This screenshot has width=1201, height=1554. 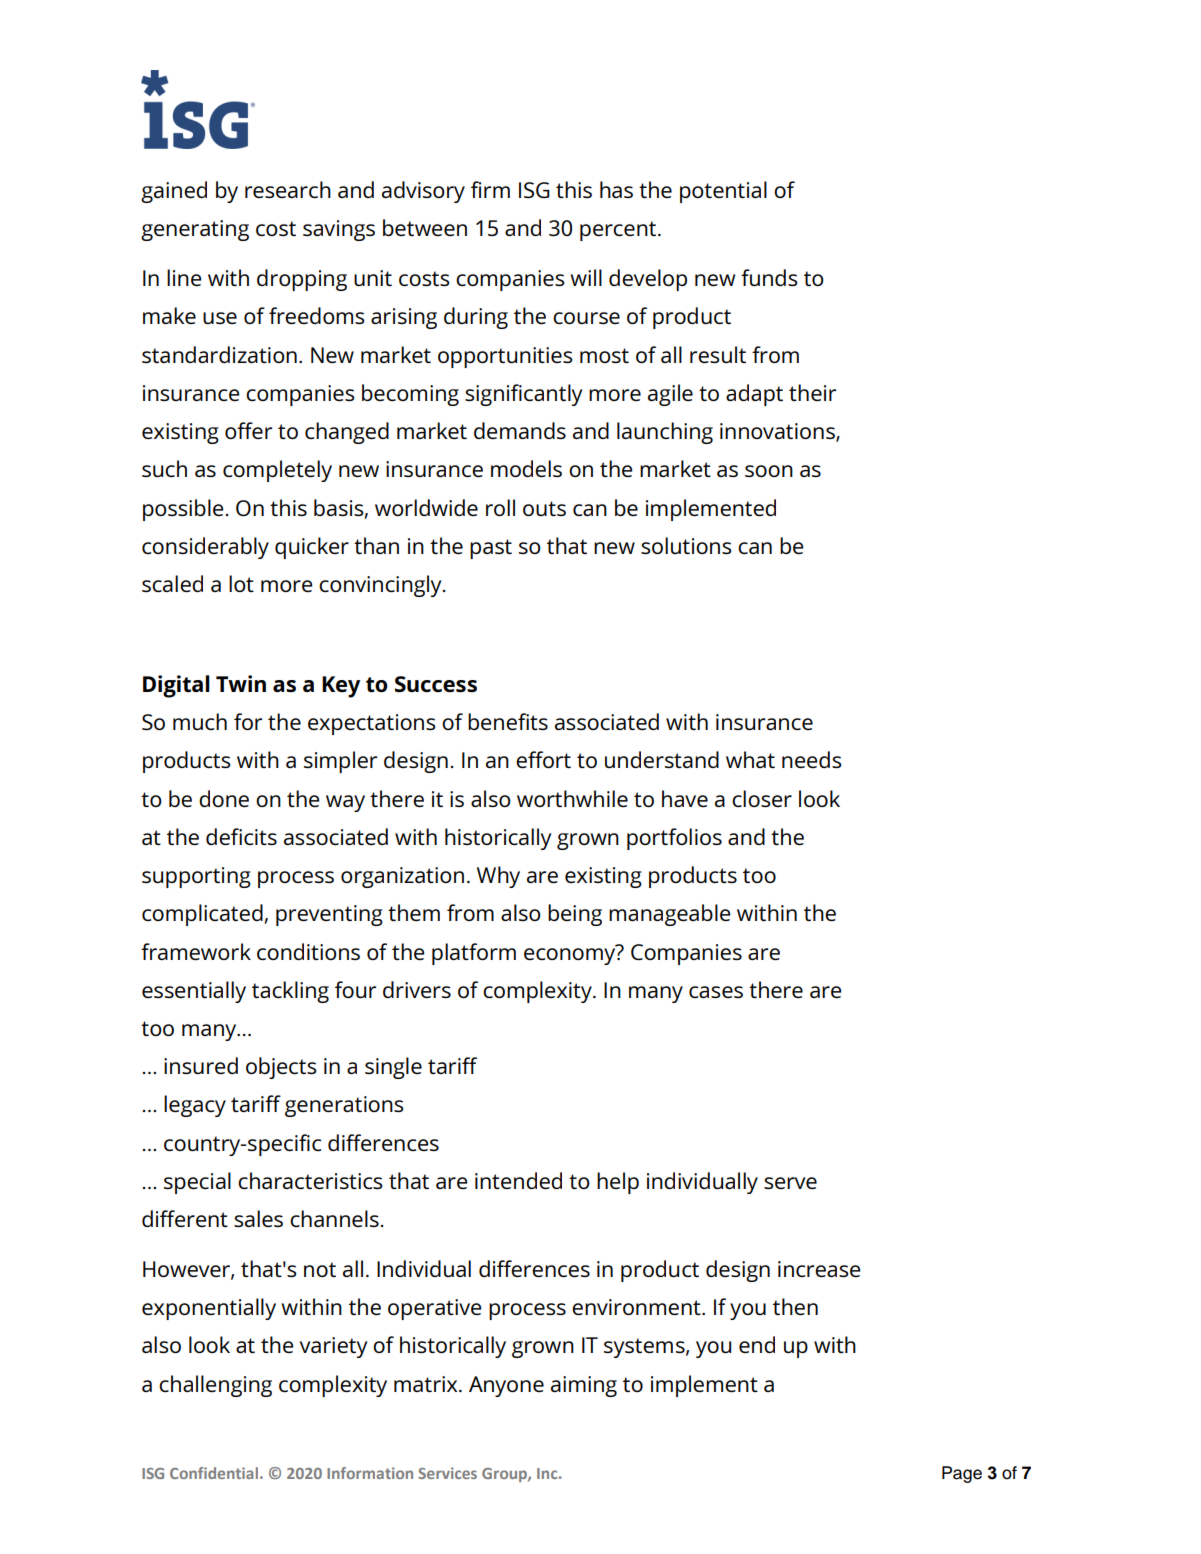 I want to click on needs, so click(x=811, y=759).
